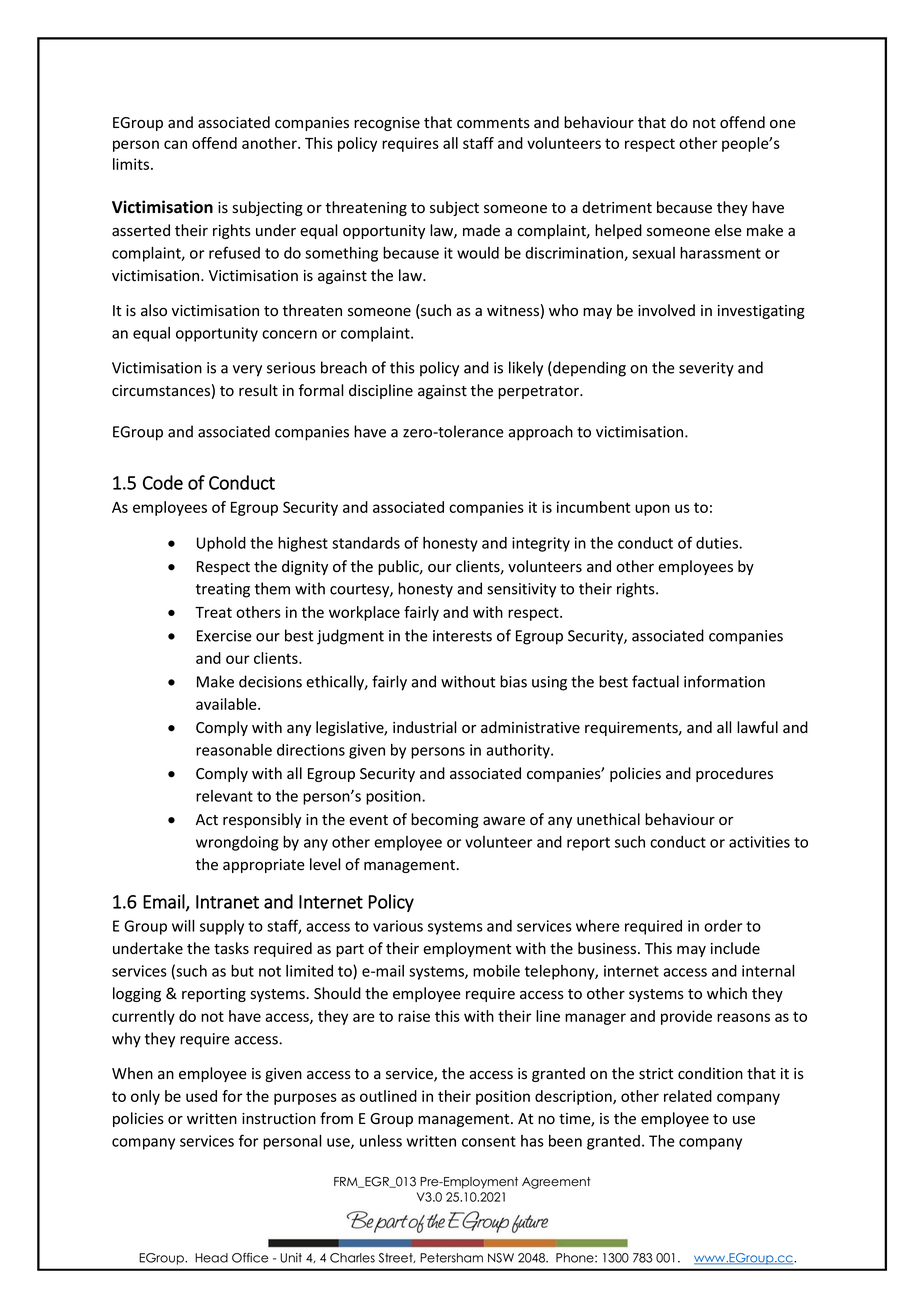 The width and height of the image is (924, 1308). What do you see at coordinates (211, 1258) in the image?
I see `Head` at bounding box center [211, 1258].
